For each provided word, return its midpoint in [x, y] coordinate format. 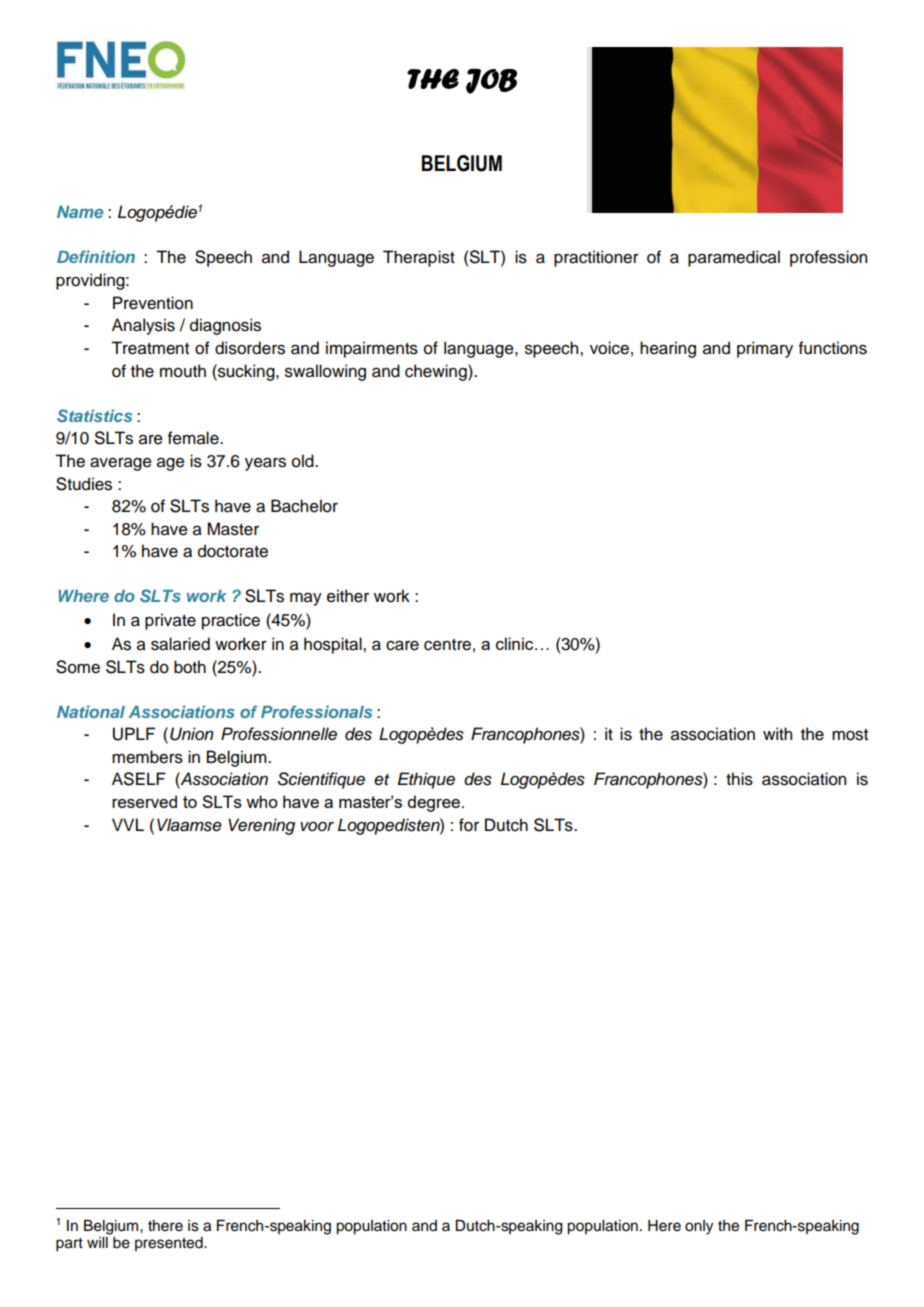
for [469, 825]
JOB [491, 81]
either [348, 596]
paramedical [734, 258]
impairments [372, 349]
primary [765, 349]
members [147, 757]
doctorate [233, 551]
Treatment [150, 348]
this [739, 779]
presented [170, 1244]
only [699, 1227]
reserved [144, 801]
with [777, 733]
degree [435, 803]
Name [80, 212]
